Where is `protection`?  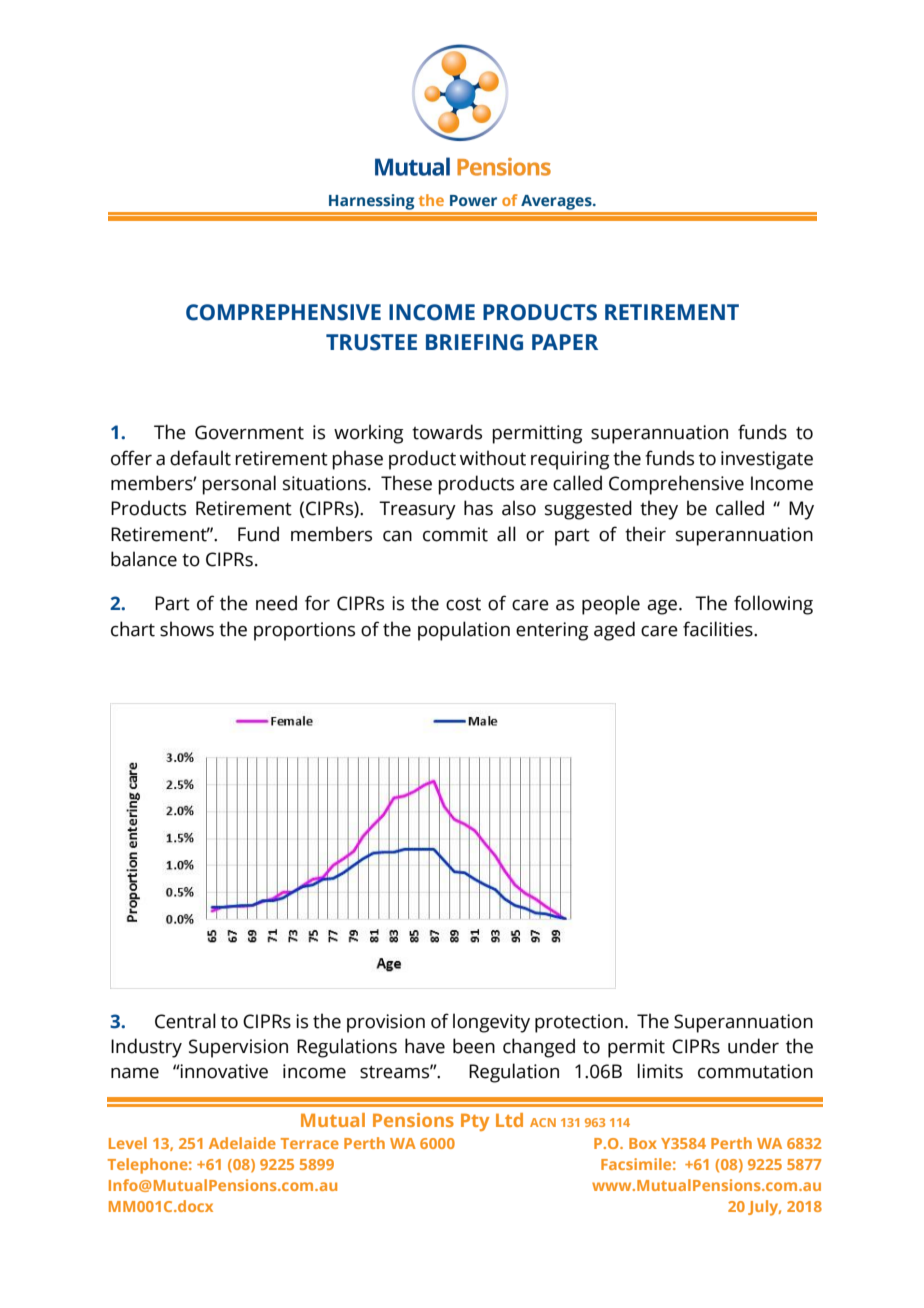 protection is located at coordinates (579, 1023).
